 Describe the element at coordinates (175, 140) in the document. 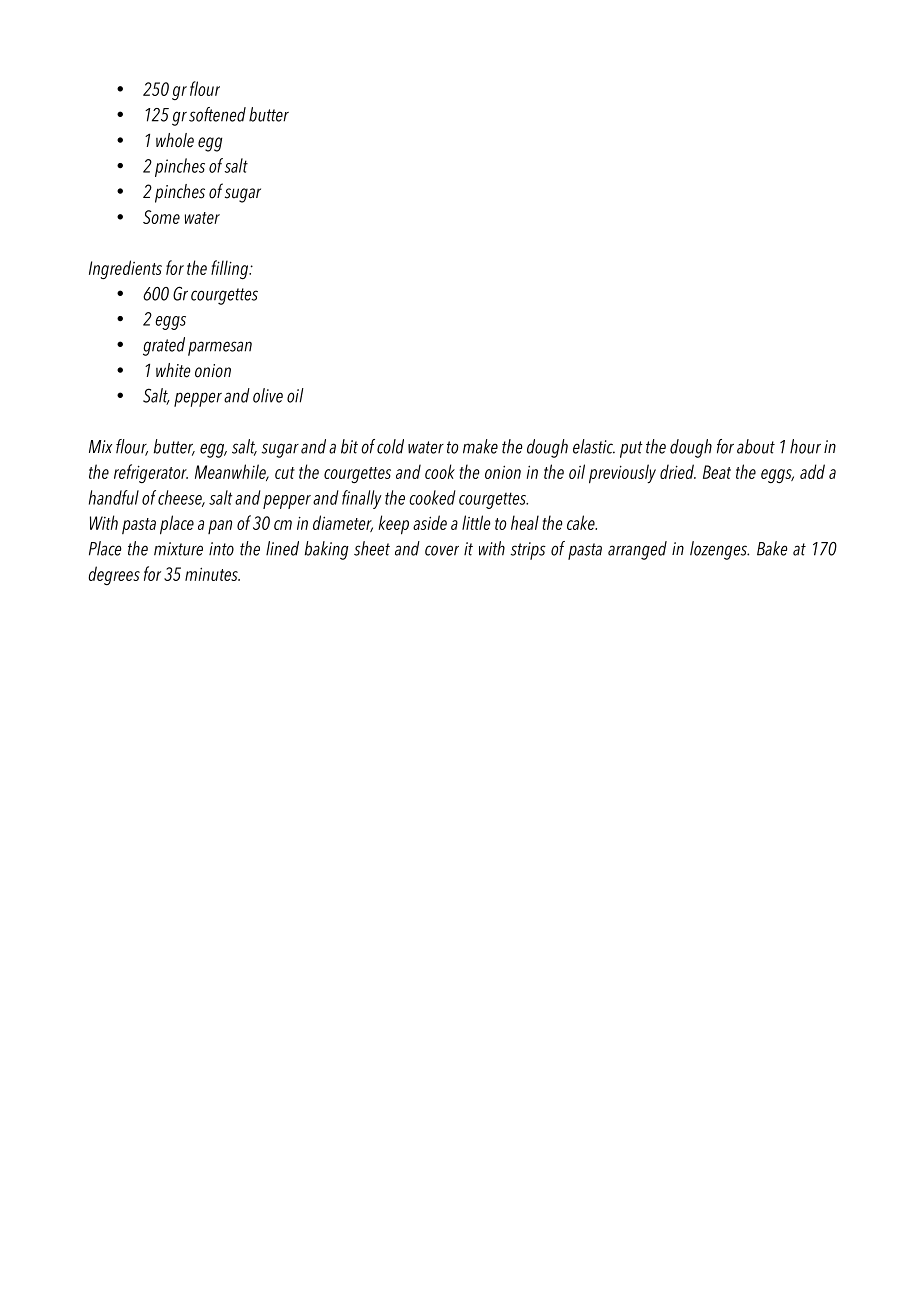

I see `whole` at that location.
